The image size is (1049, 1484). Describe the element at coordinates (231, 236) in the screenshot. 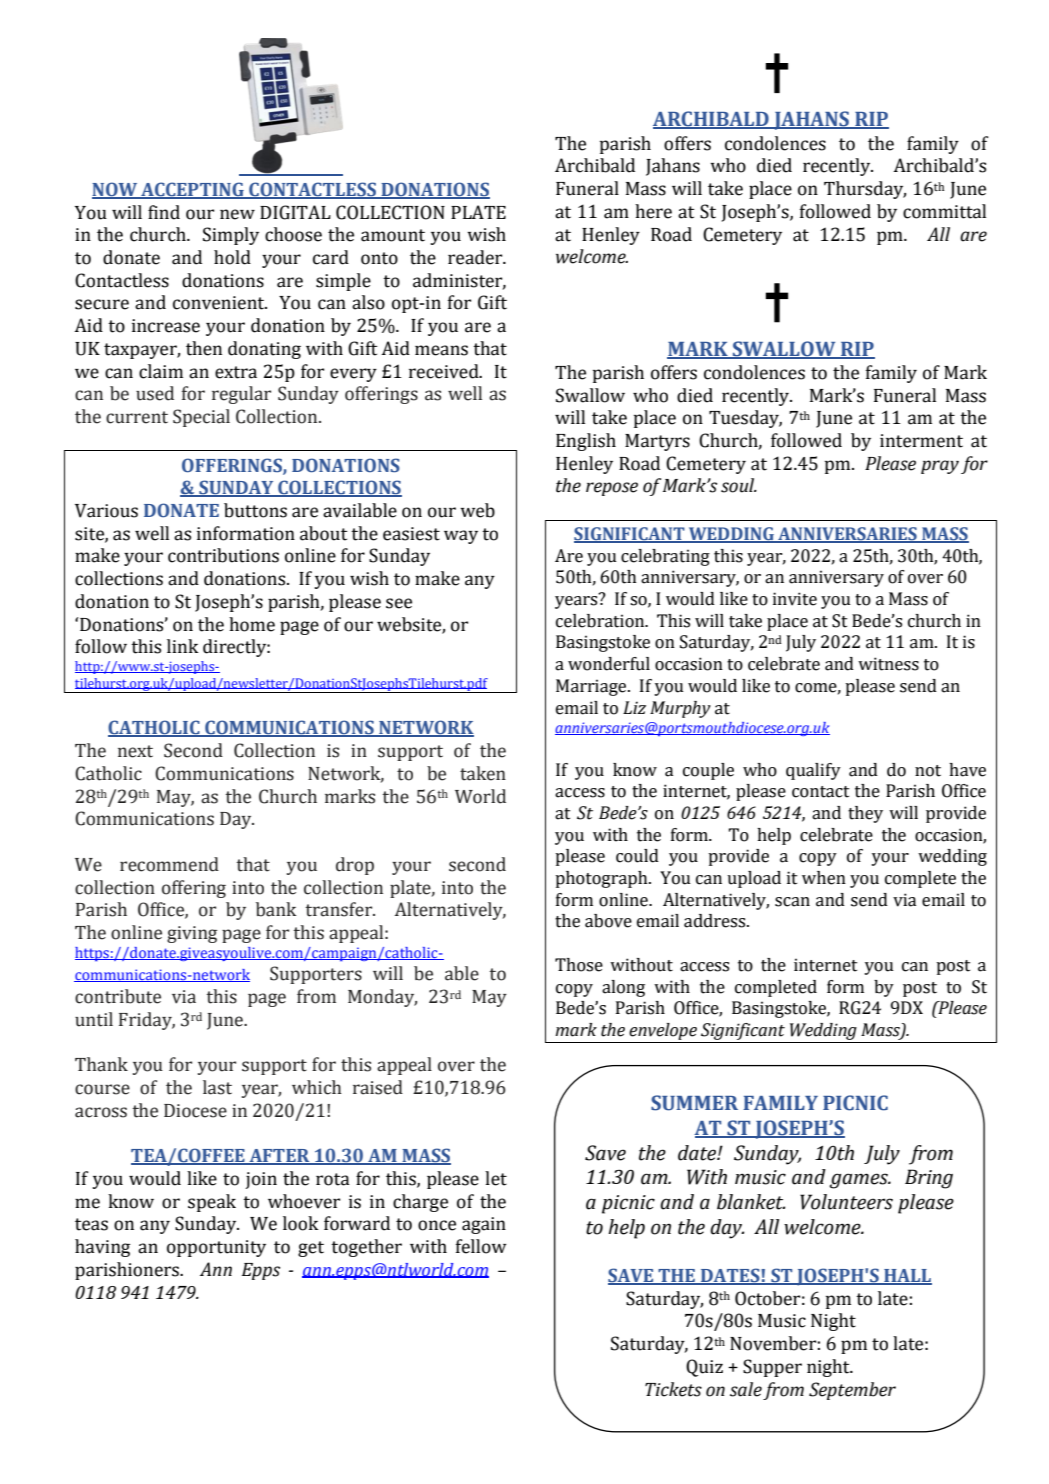

I see `Simply` at that location.
